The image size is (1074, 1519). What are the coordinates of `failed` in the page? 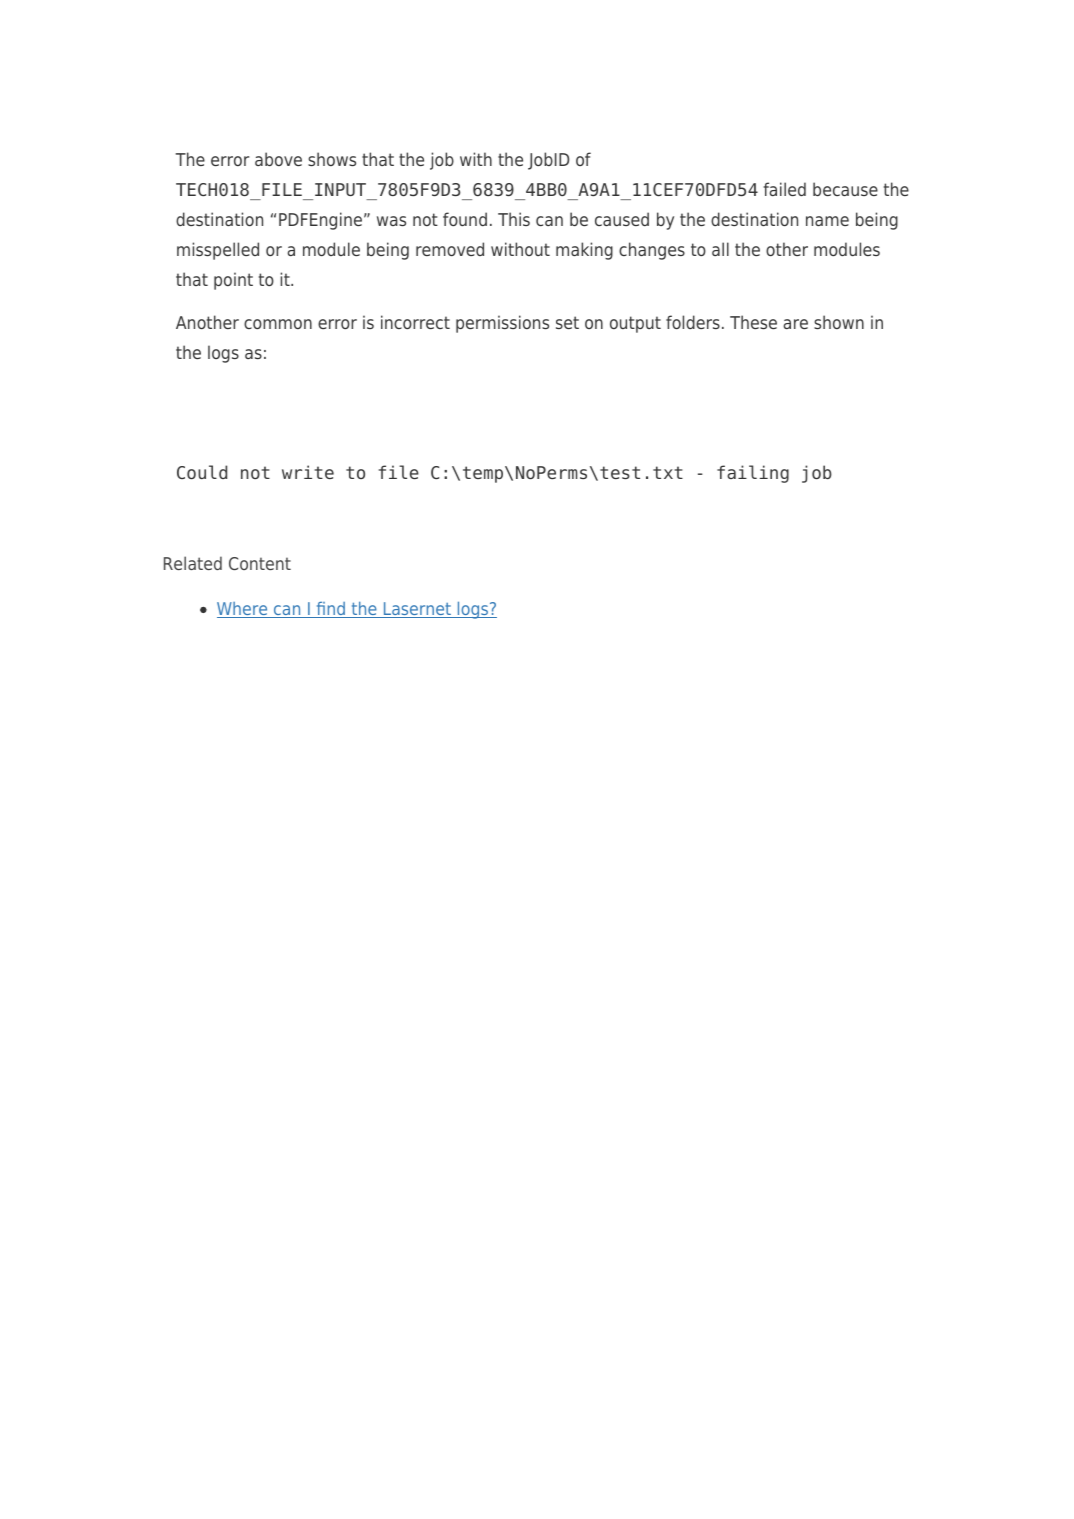 It's located at (784, 189).
